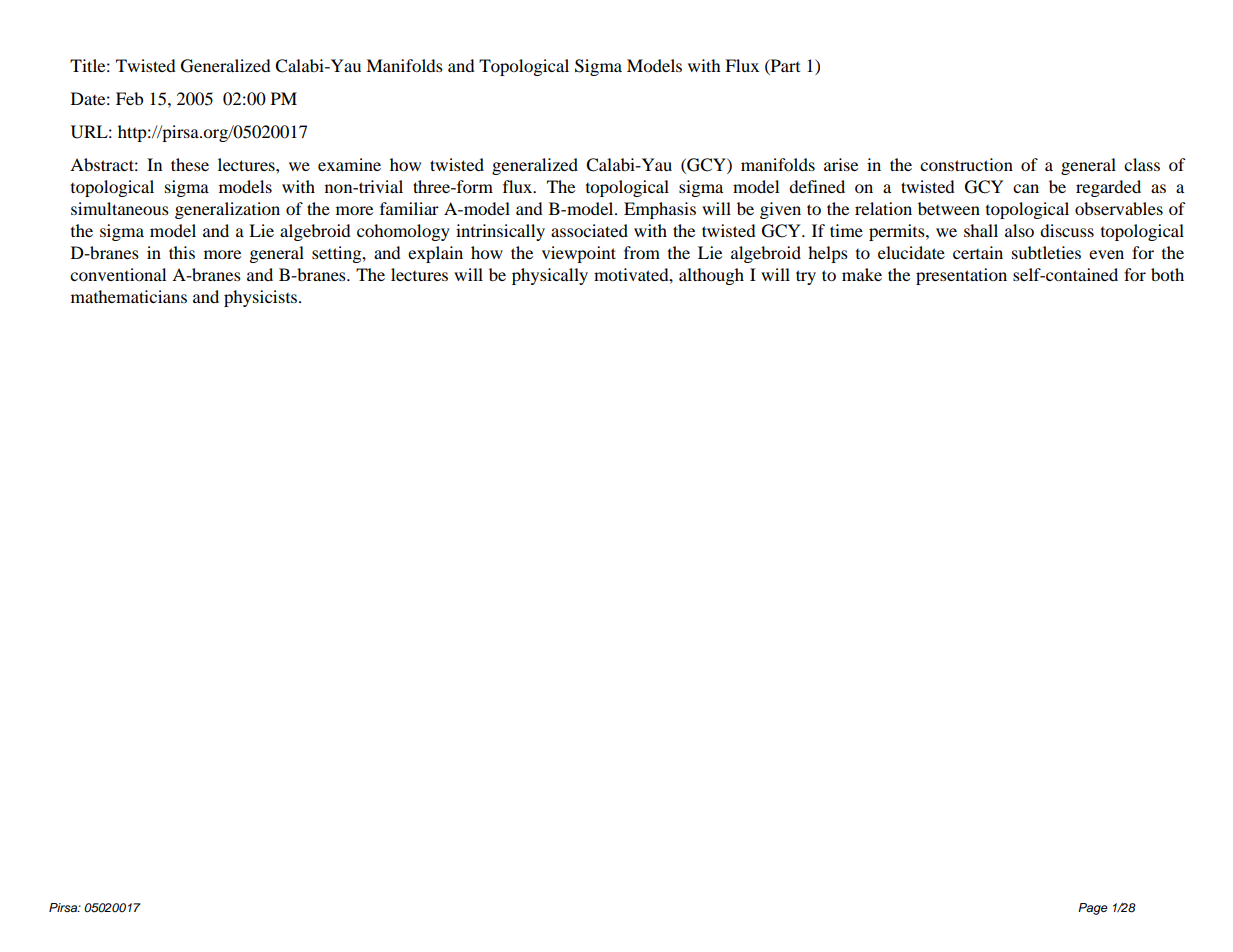 This screenshot has width=1233, height=952. I want to click on conventional, so click(118, 274).
